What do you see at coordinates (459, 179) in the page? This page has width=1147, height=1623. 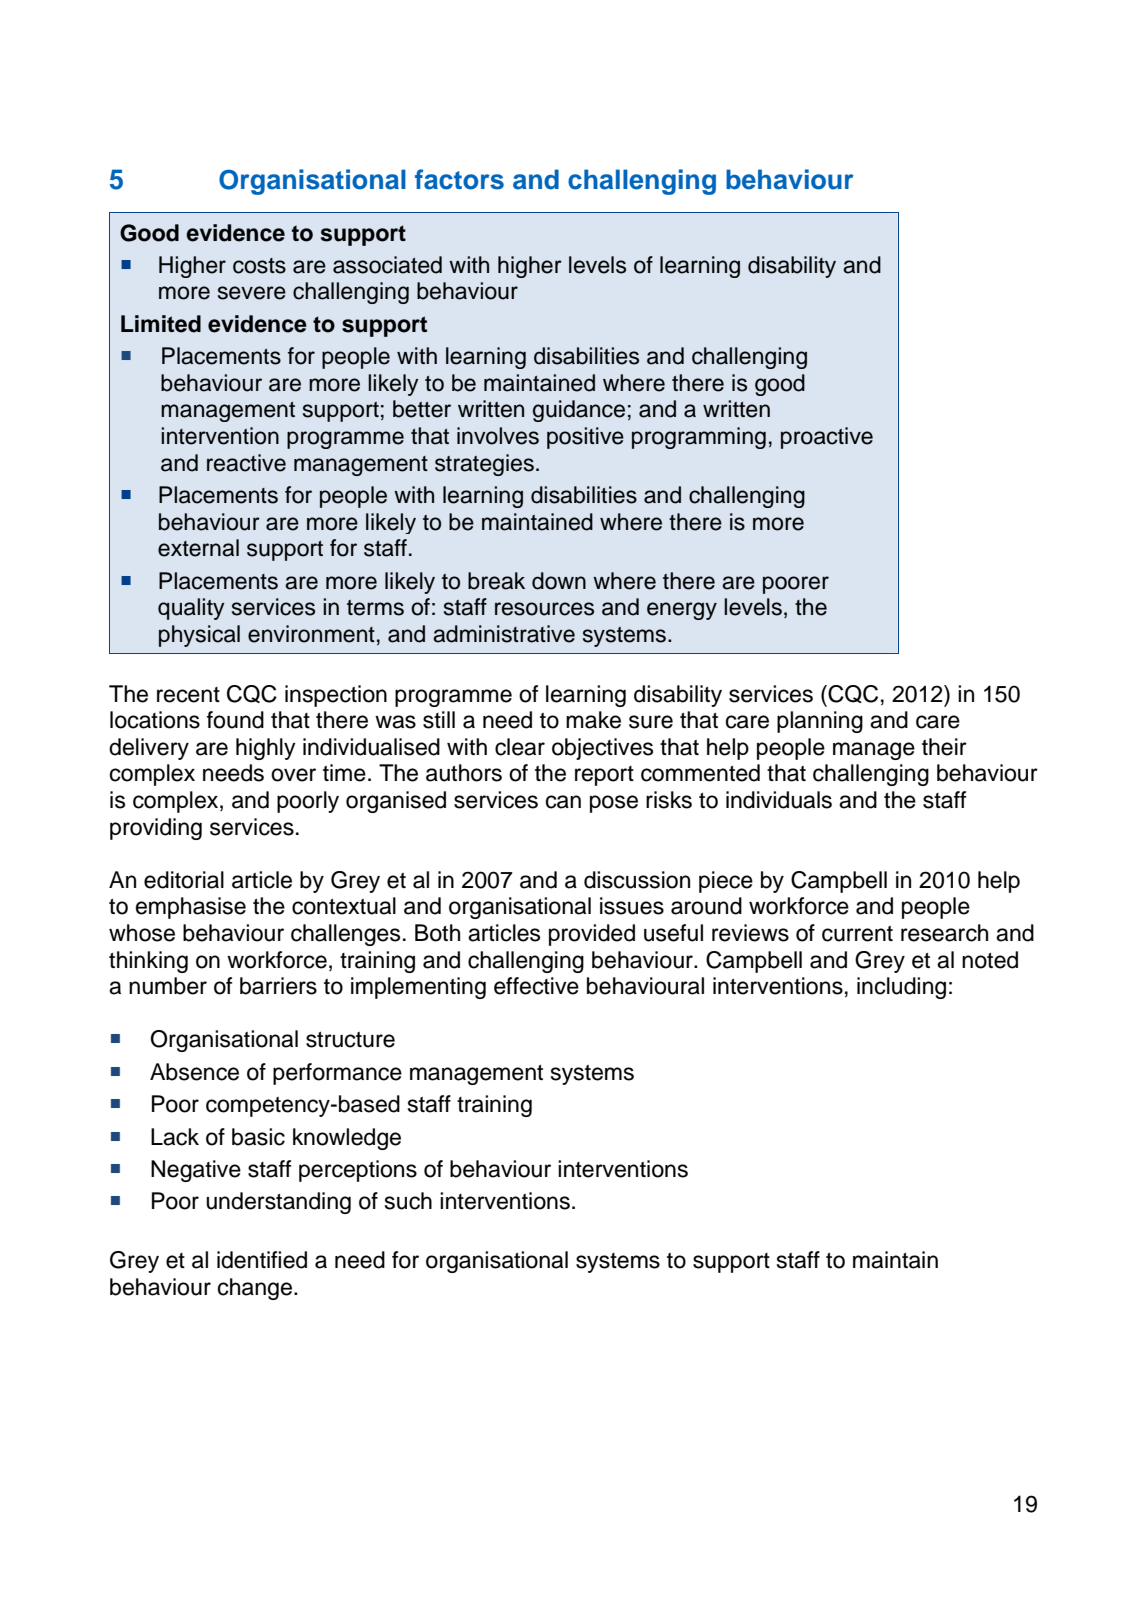 I see `factors` at bounding box center [459, 179].
